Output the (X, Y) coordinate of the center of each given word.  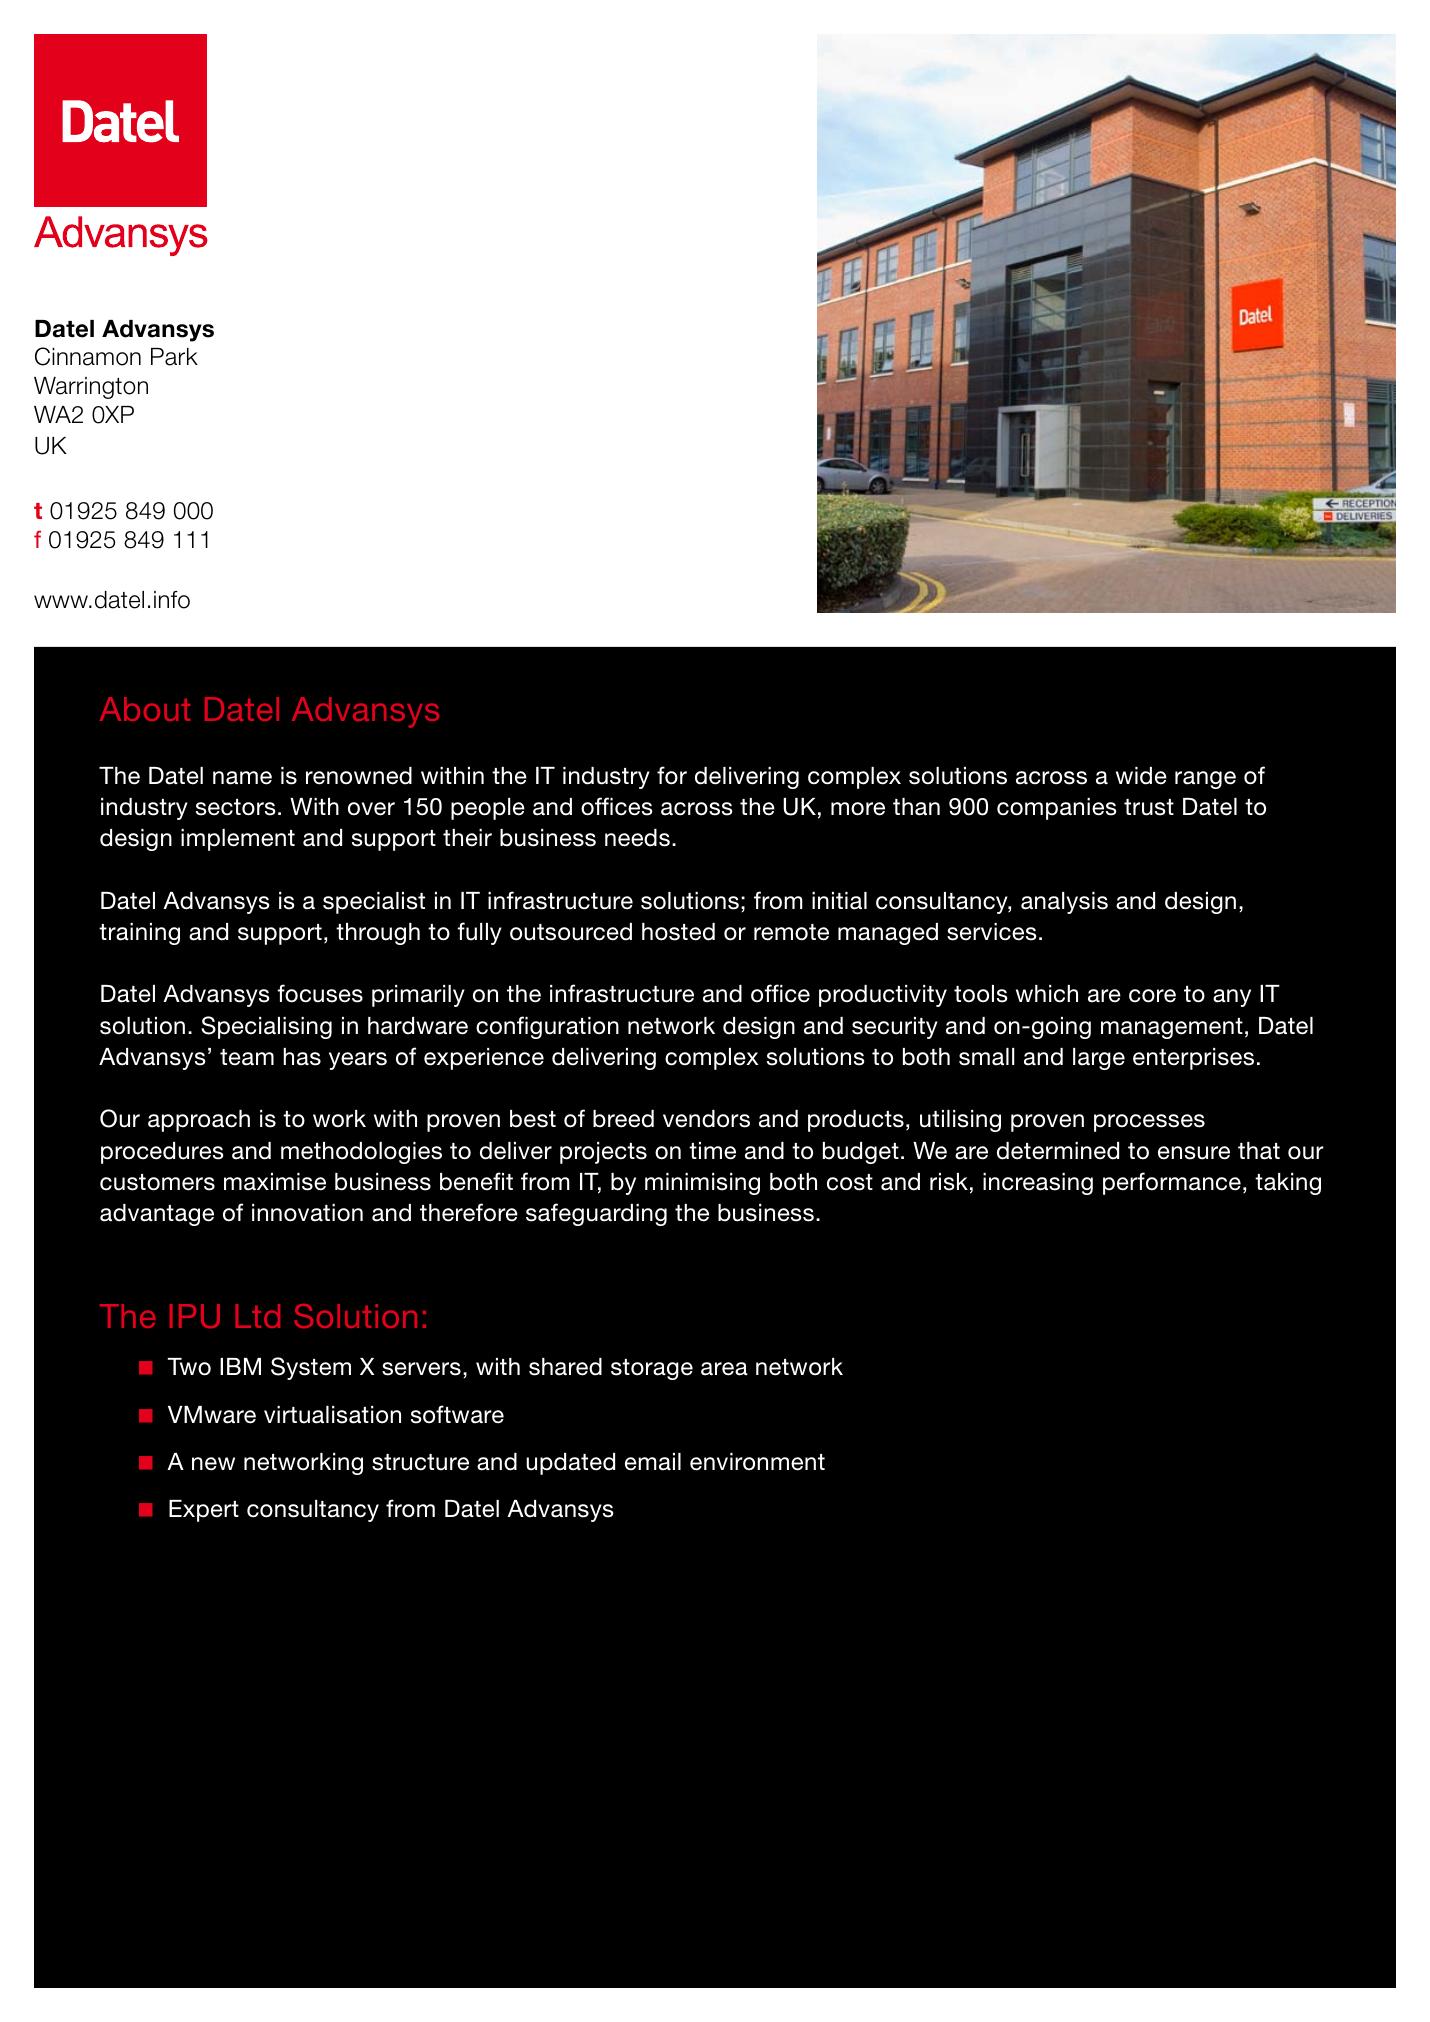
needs (637, 838)
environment (757, 1462)
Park (174, 357)
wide (1141, 776)
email (653, 1462)
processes (1149, 1123)
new (213, 1464)
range (1205, 780)
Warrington (91, 388)
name (242, 778)
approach (199, 1121)
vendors (706, 1119)
